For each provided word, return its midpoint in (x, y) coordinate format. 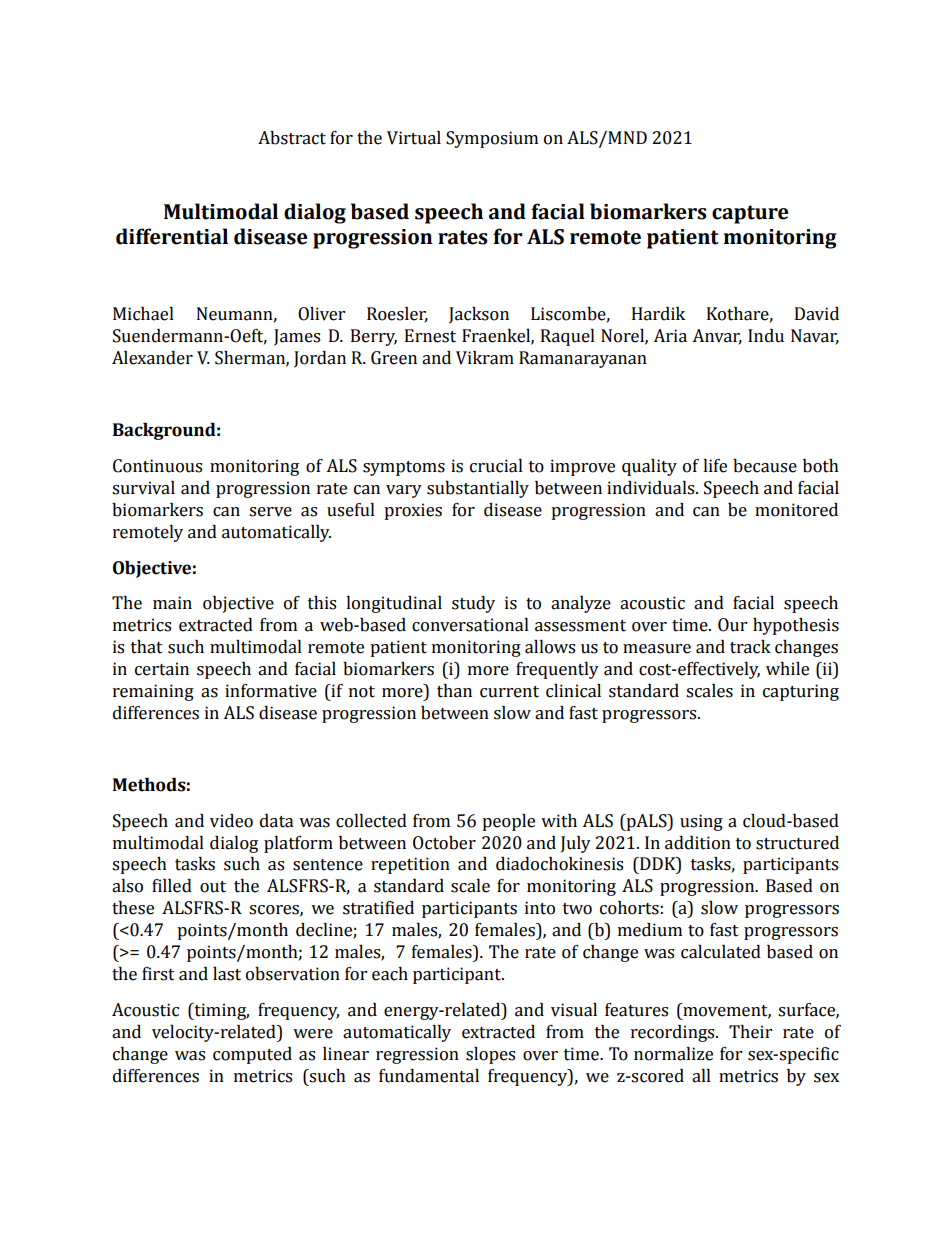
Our (732, 625)
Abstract (292, 138)
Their (750, 1032)
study (473, 604)
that (147, 647)
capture (750, 214)
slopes (490, 1055)
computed (252, 1055)
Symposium (492, 139)
